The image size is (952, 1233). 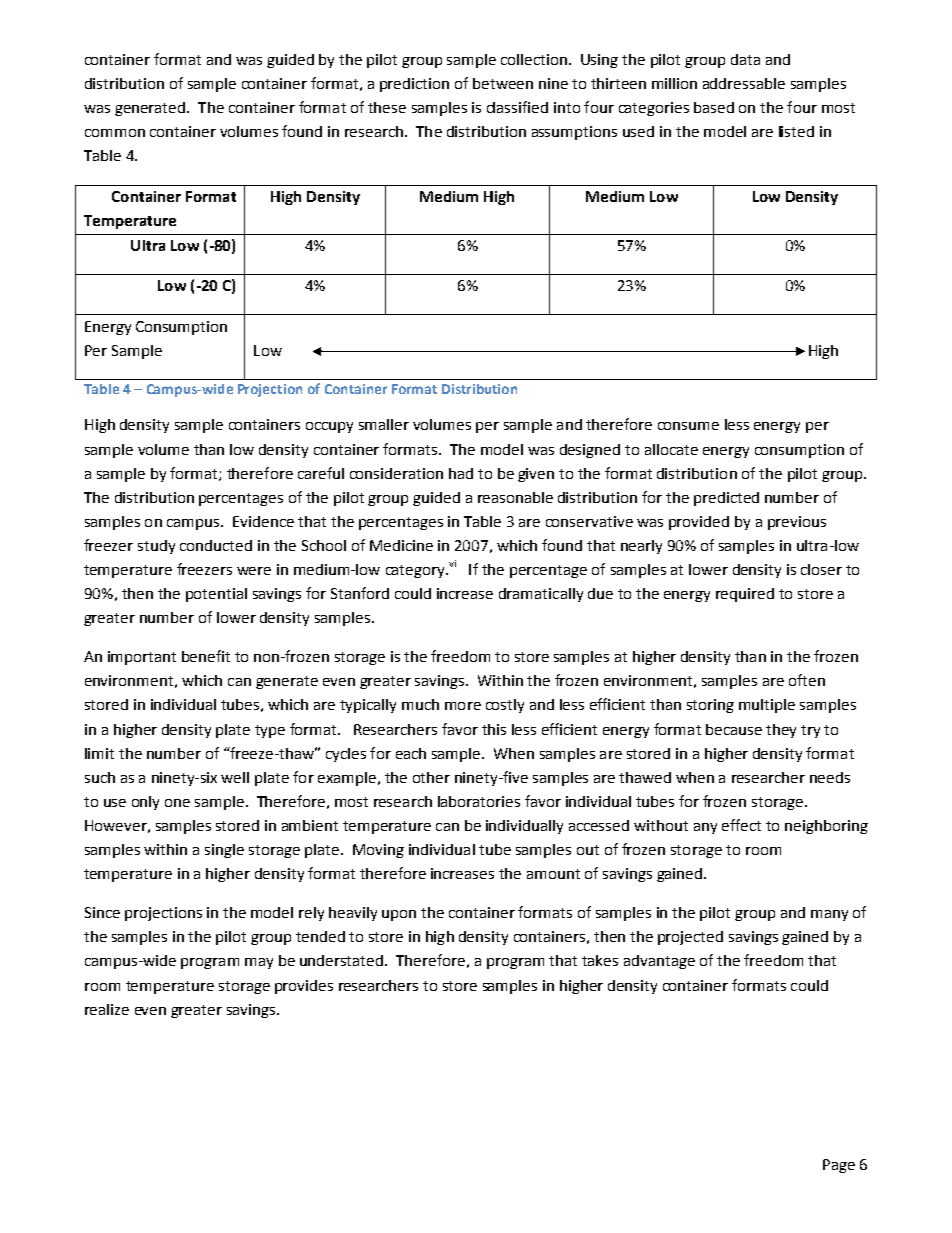 What do you see at coordinates (115, 133) in the screenshot?
I see `common` at bounding box center [115, 133].
